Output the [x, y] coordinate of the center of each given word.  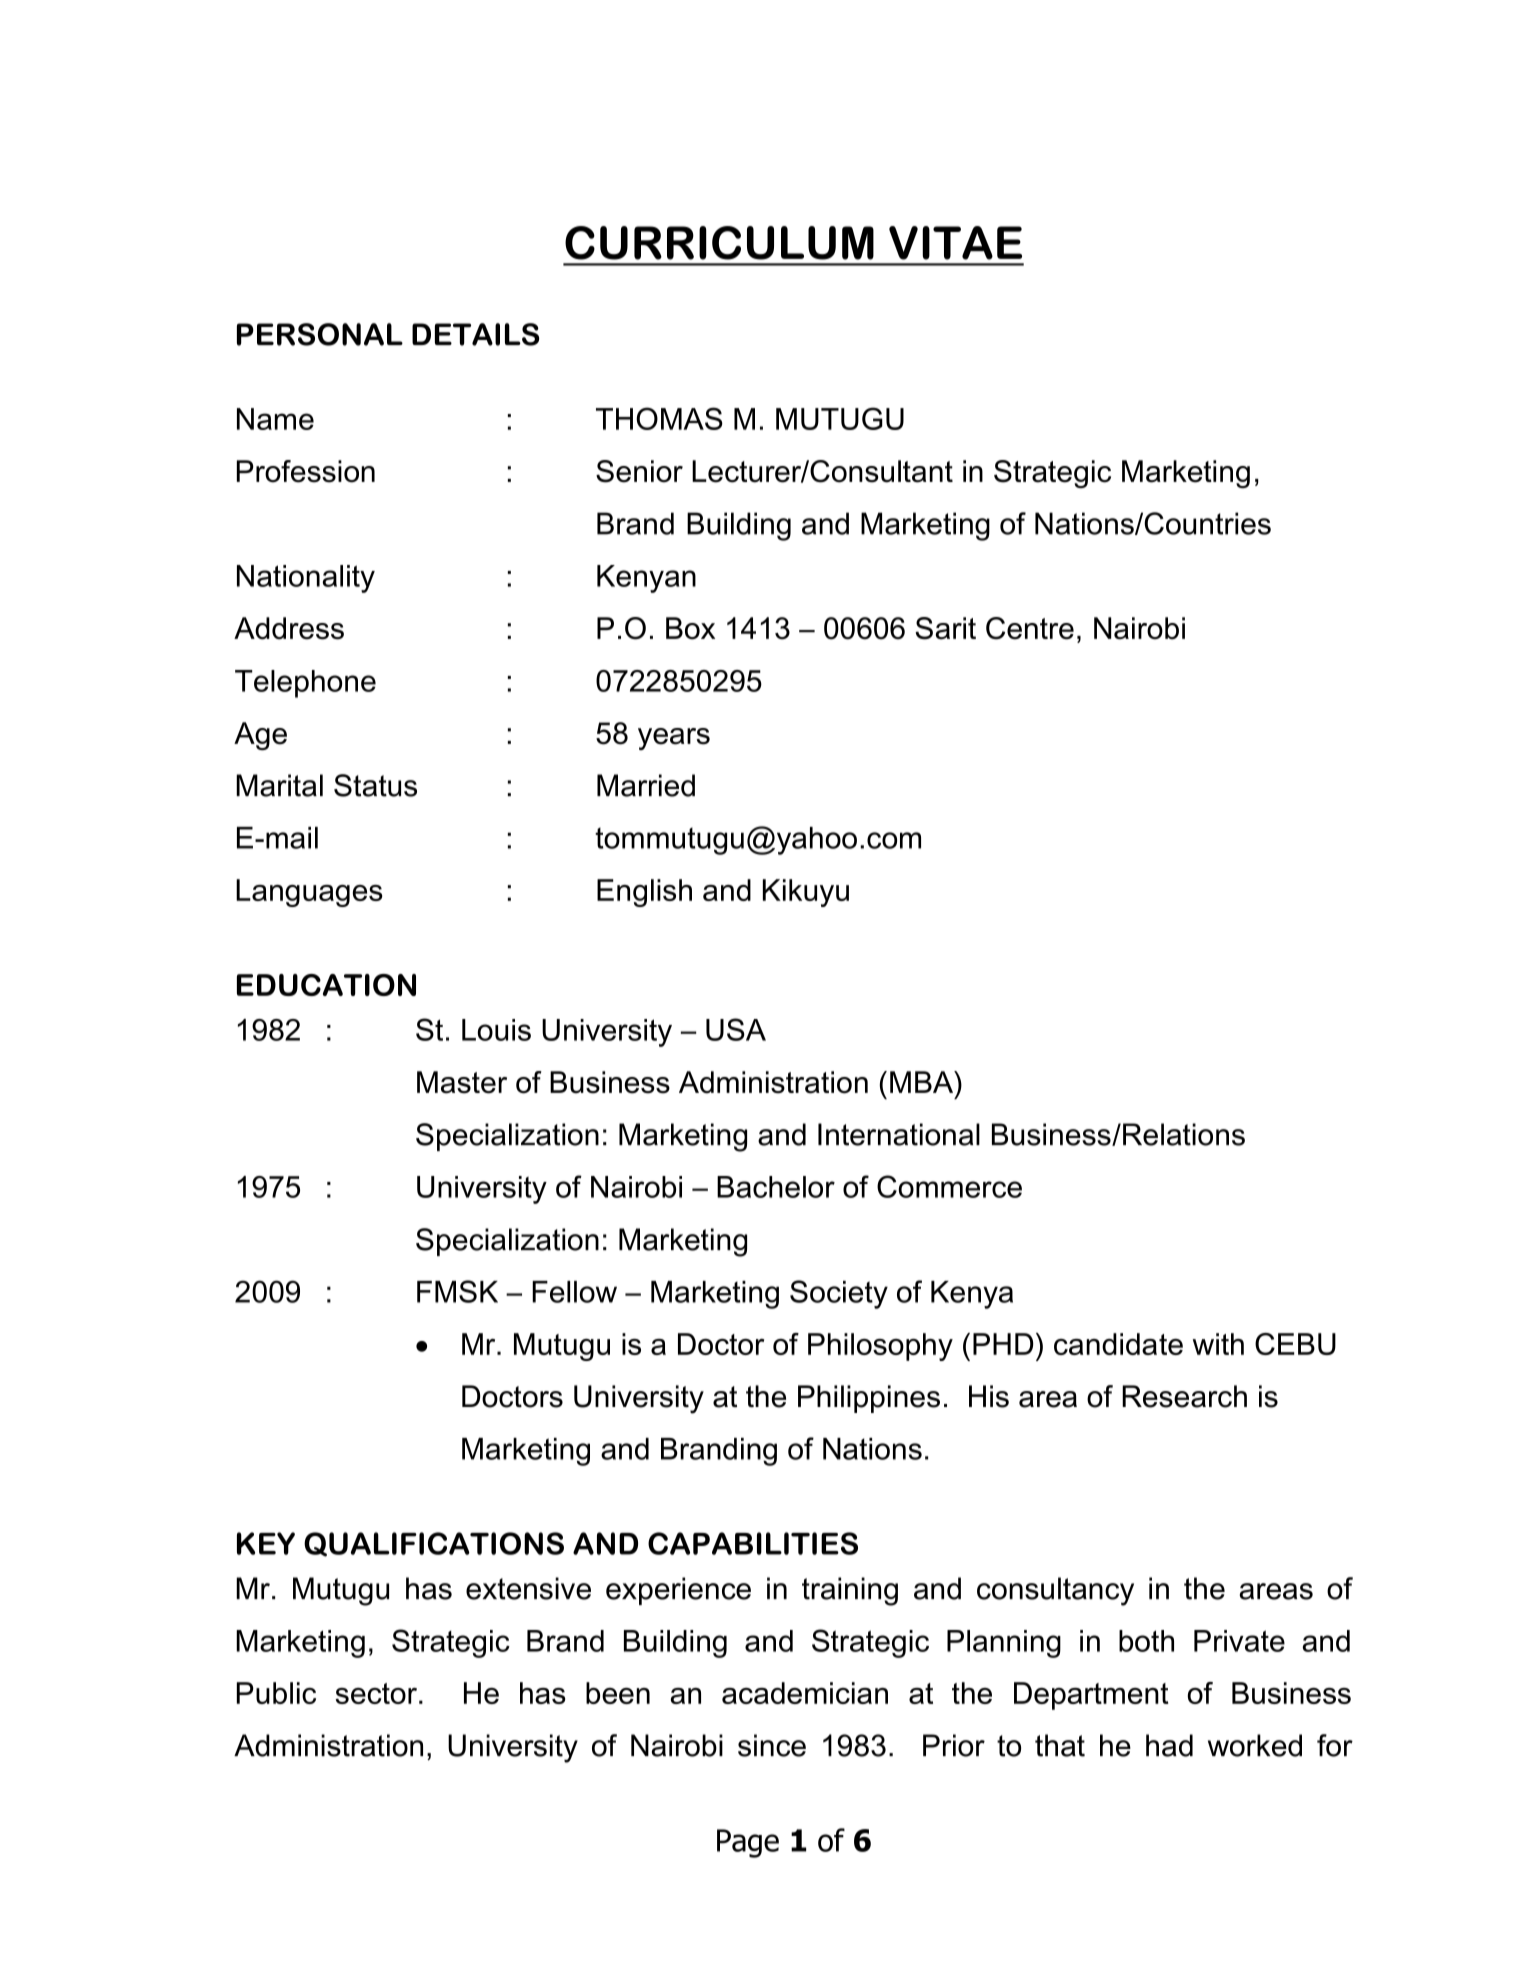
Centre [1030, 628]
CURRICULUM [719, 243]
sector [376, 1693]
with [1218, 1344]
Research [1184, 1396]
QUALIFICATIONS [434, 1544]
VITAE [955, 243]
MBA [923, 1082]
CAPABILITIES [753, 1543]
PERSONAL [320, 334]
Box [690, 628]
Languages [309, 893]
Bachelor [776, 1187]
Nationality [306, 579]
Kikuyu [806, 893]
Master [462, 1082]
